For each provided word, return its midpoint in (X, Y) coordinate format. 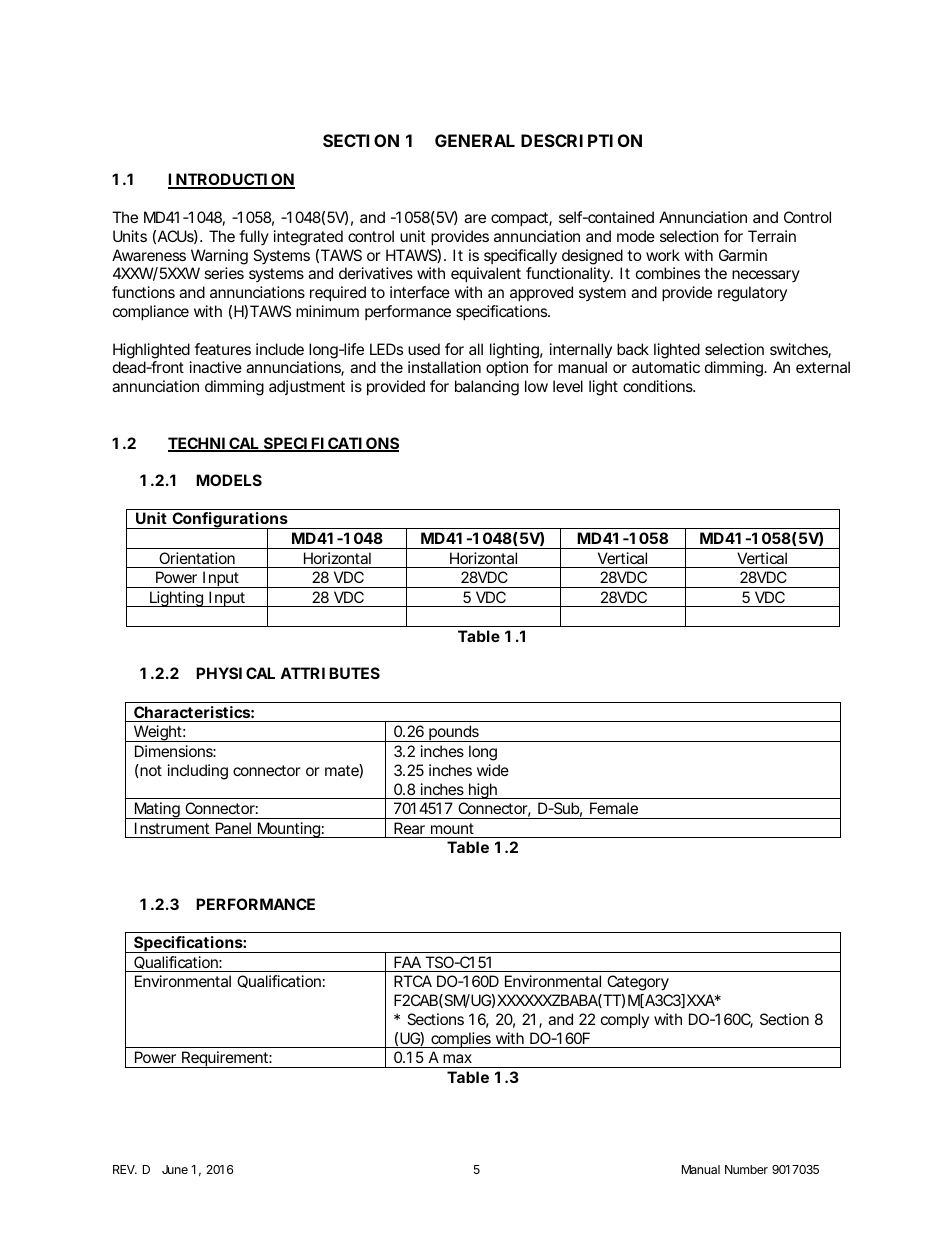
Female (614, 808)
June (175, 1169)
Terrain (772, 236)
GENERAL (475, 140)
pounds (455, 733)
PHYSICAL (235, 673)
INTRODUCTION (231, 181)
